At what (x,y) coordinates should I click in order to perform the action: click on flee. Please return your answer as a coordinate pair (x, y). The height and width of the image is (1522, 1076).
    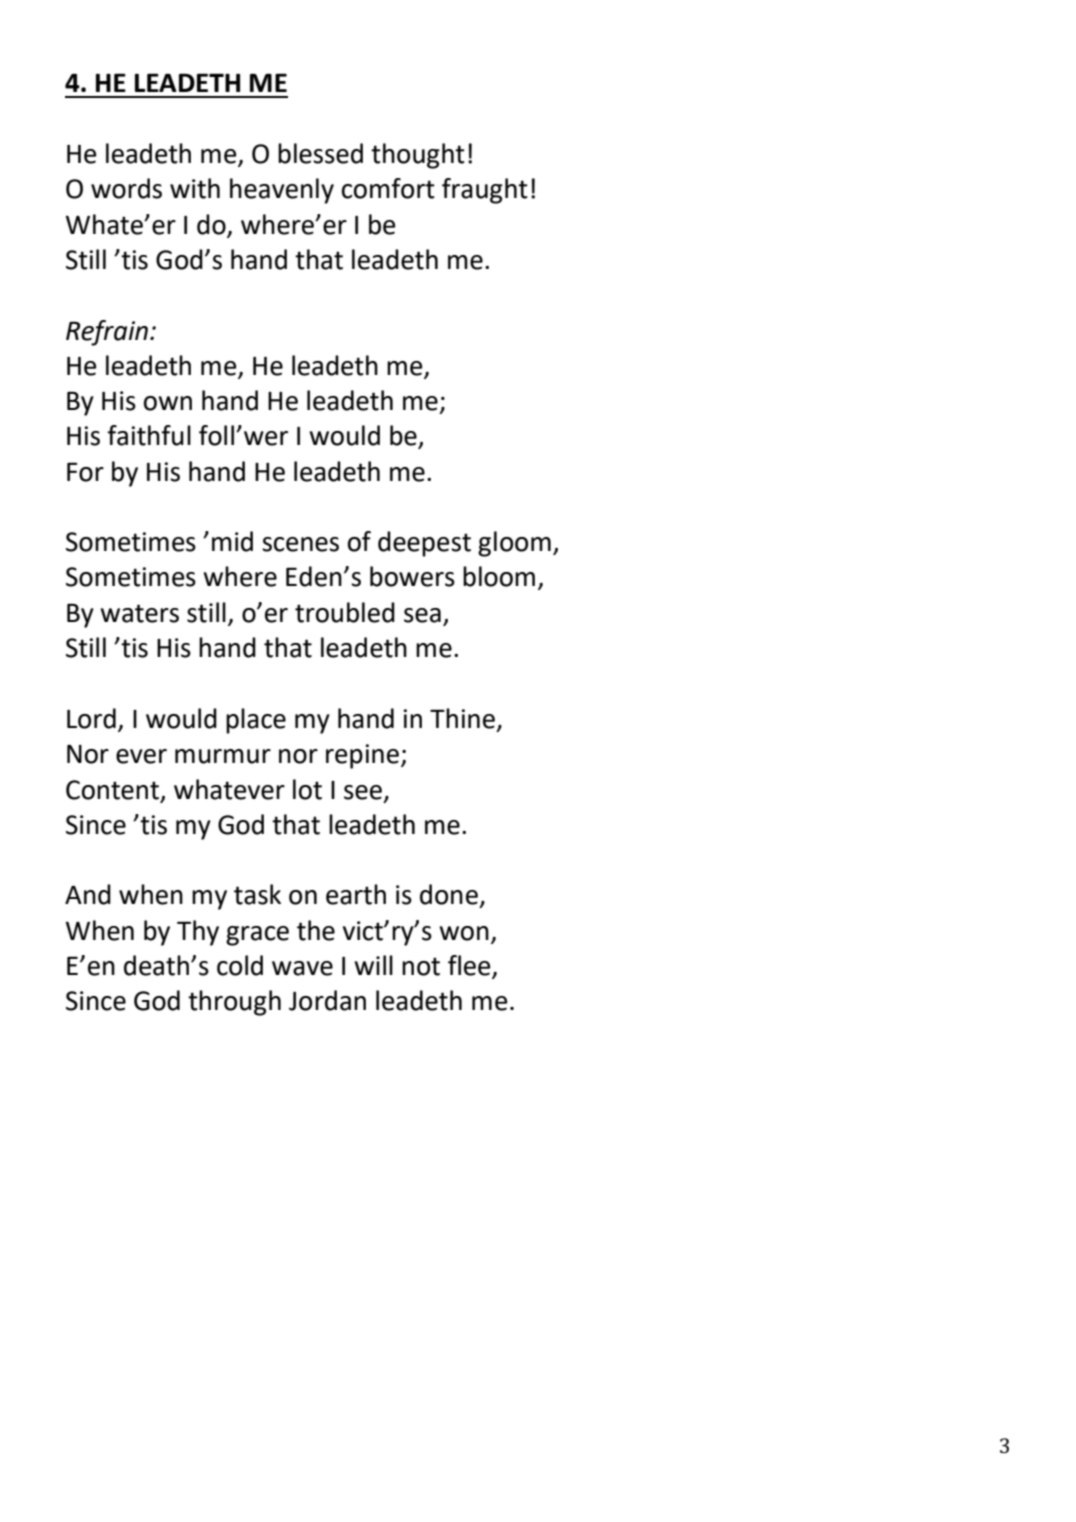
    Looking at the image, I should click on (470, 966).
